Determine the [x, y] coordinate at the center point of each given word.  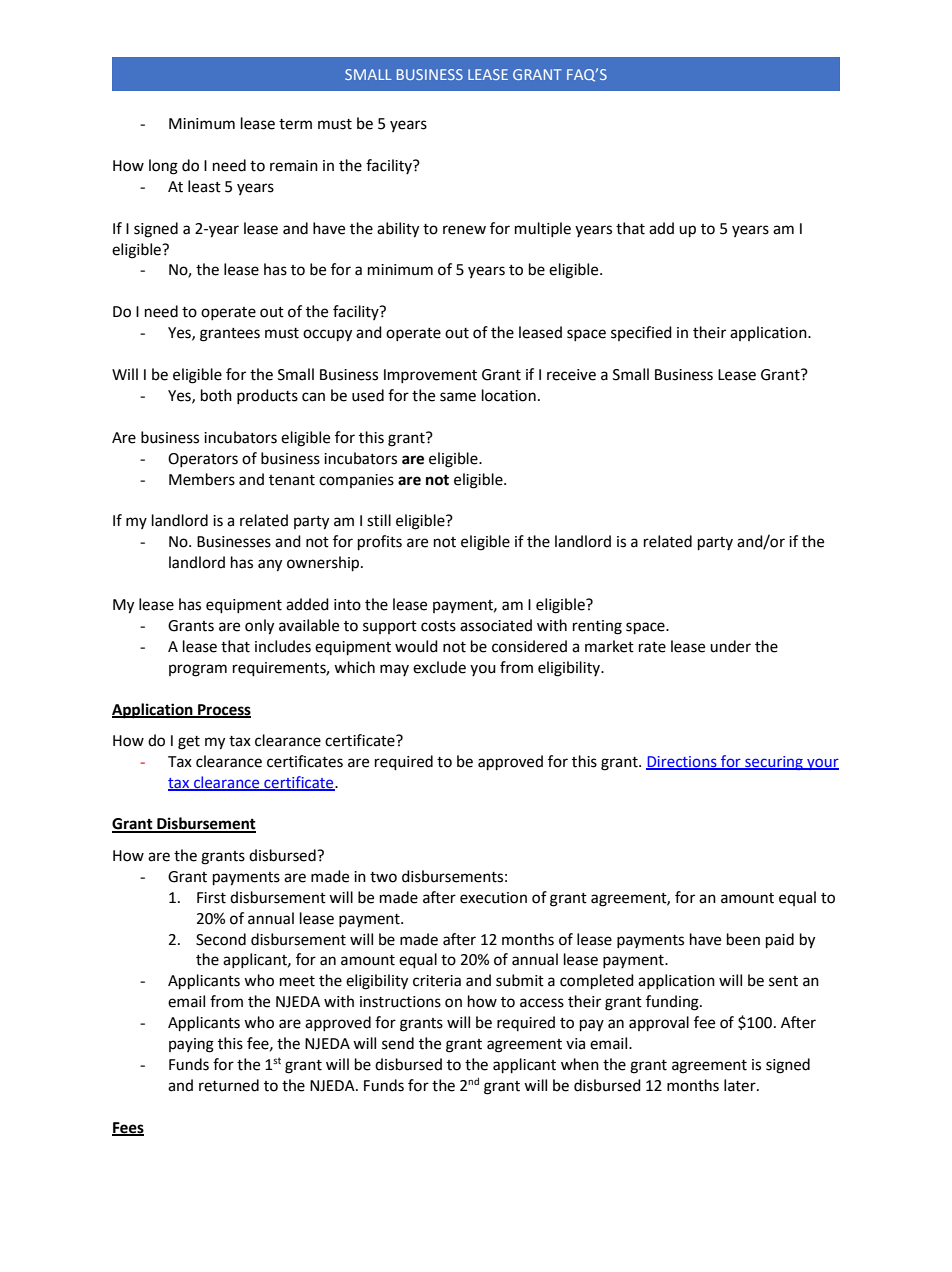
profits [380, 543]
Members [202, 479]
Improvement [430, 376]
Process [223, 710]
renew [464, 230]
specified [641, 333]
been [743, 939]
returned [229, 1085]
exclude [439, 667]
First [211, 898]
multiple [543, 229]
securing [774, 763]
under [730, 646]
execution [493, 898]
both [216, 395]
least [204, 186]
